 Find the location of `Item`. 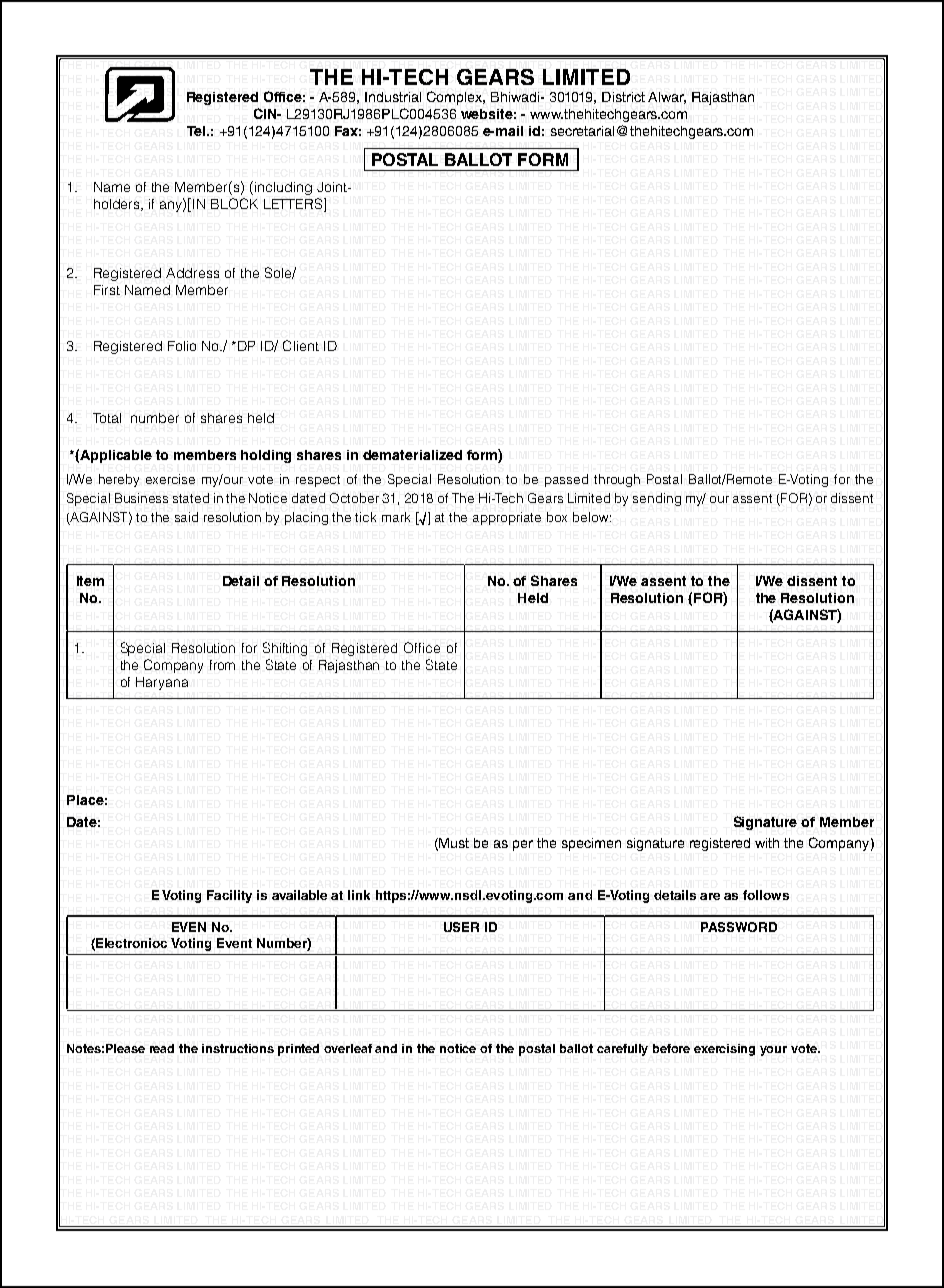

Item is located at coordinates (90, 581).
